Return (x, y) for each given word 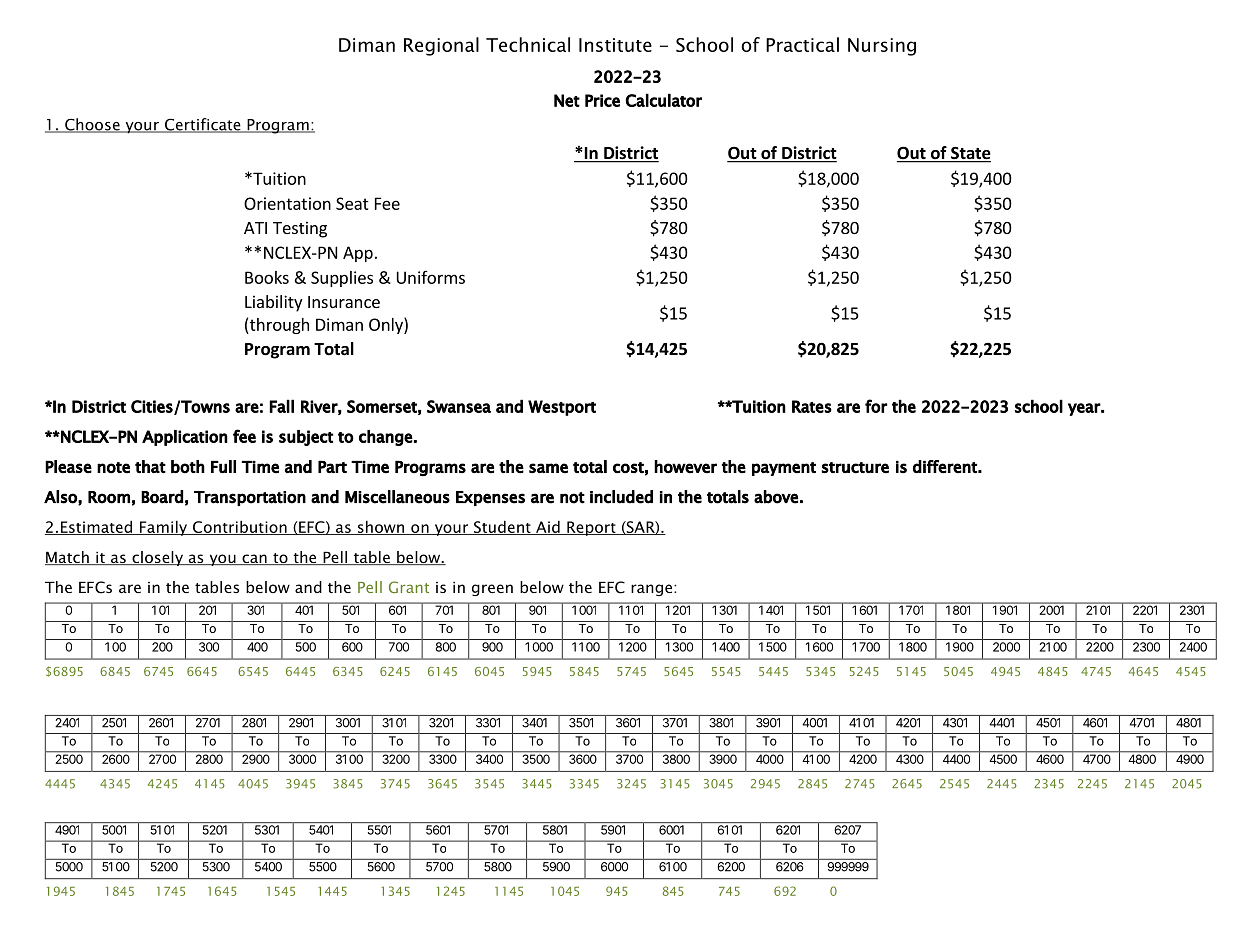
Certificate (202, 125)
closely (157, 558)
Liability (273, 303)
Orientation (287, 203)
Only (387, 325)
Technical (528, 44)
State (970, 154)
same (548, 468)
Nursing (882, 47)
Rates (812, 406)
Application (185, 438)
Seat (352, 203)
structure (855, 467)
